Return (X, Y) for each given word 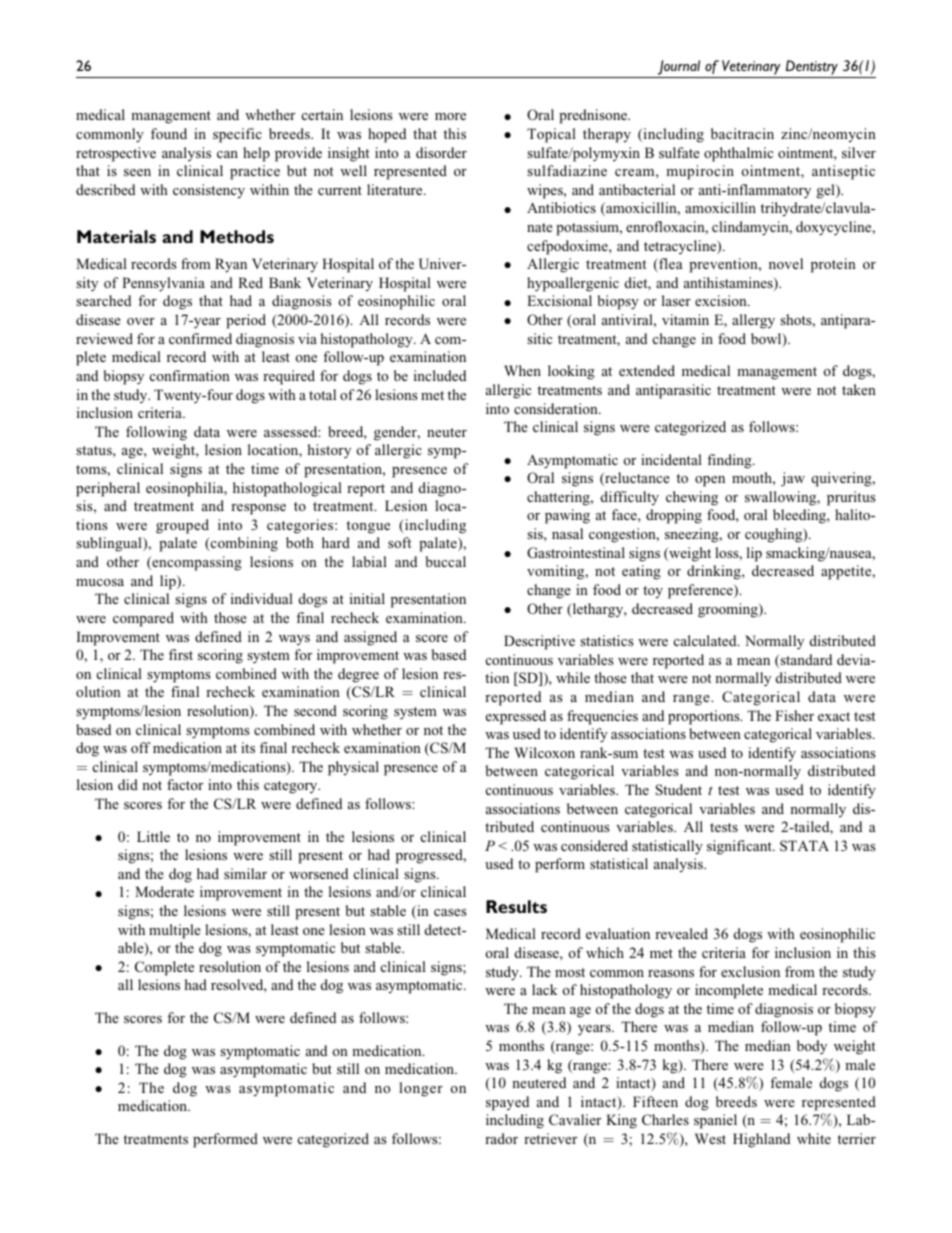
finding (730, 461)
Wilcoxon (544, 752)
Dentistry (812, 67)
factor (185, 784)
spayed (507, 1103)
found (169, 133)
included (440, 375)
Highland (761, 1140)
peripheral (108, 489)
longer (421, 1089)
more (450, 116)
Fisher (794, 715)
